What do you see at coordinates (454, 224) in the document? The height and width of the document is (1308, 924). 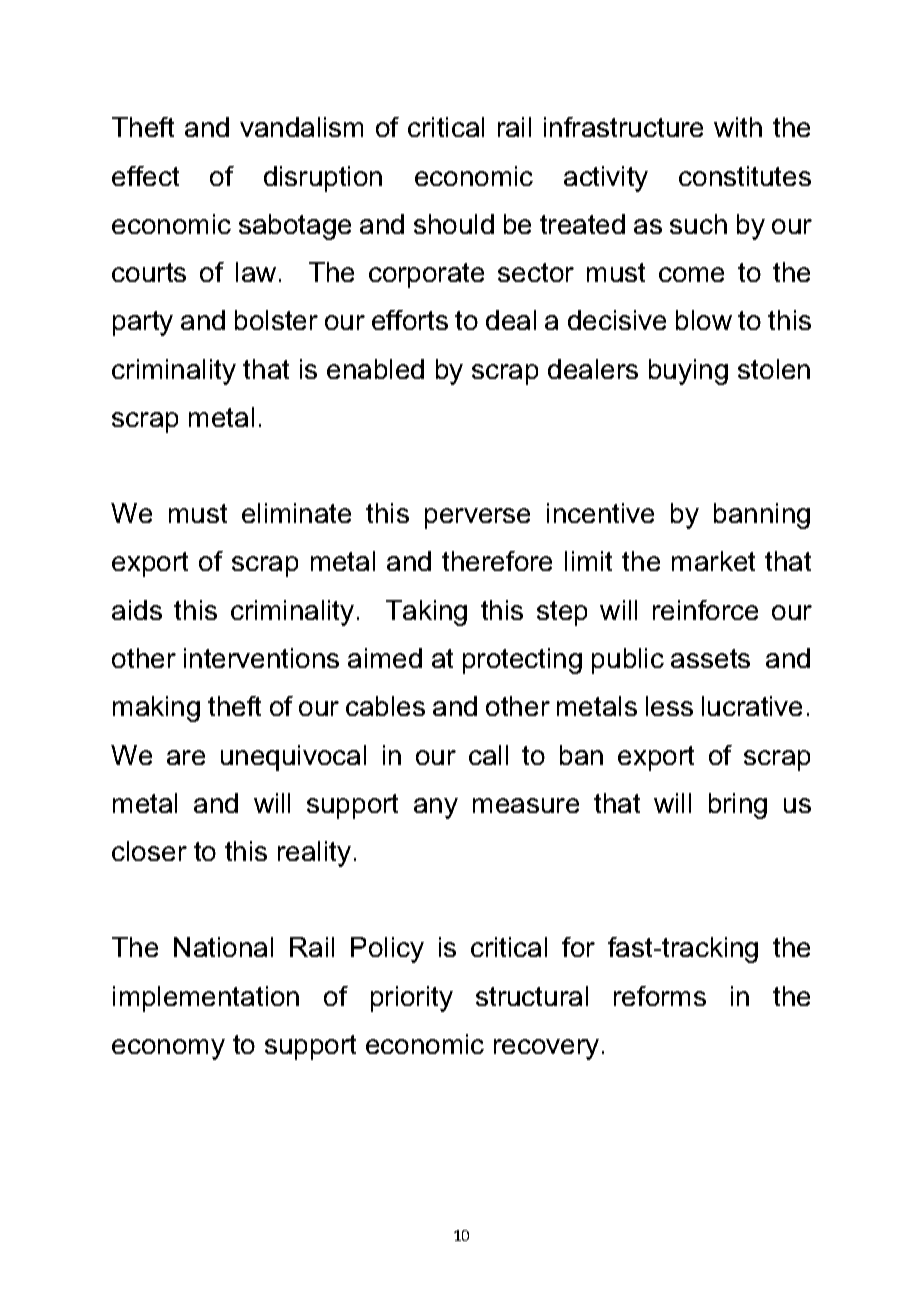 I see `should` at bounding box center [454, 224].
